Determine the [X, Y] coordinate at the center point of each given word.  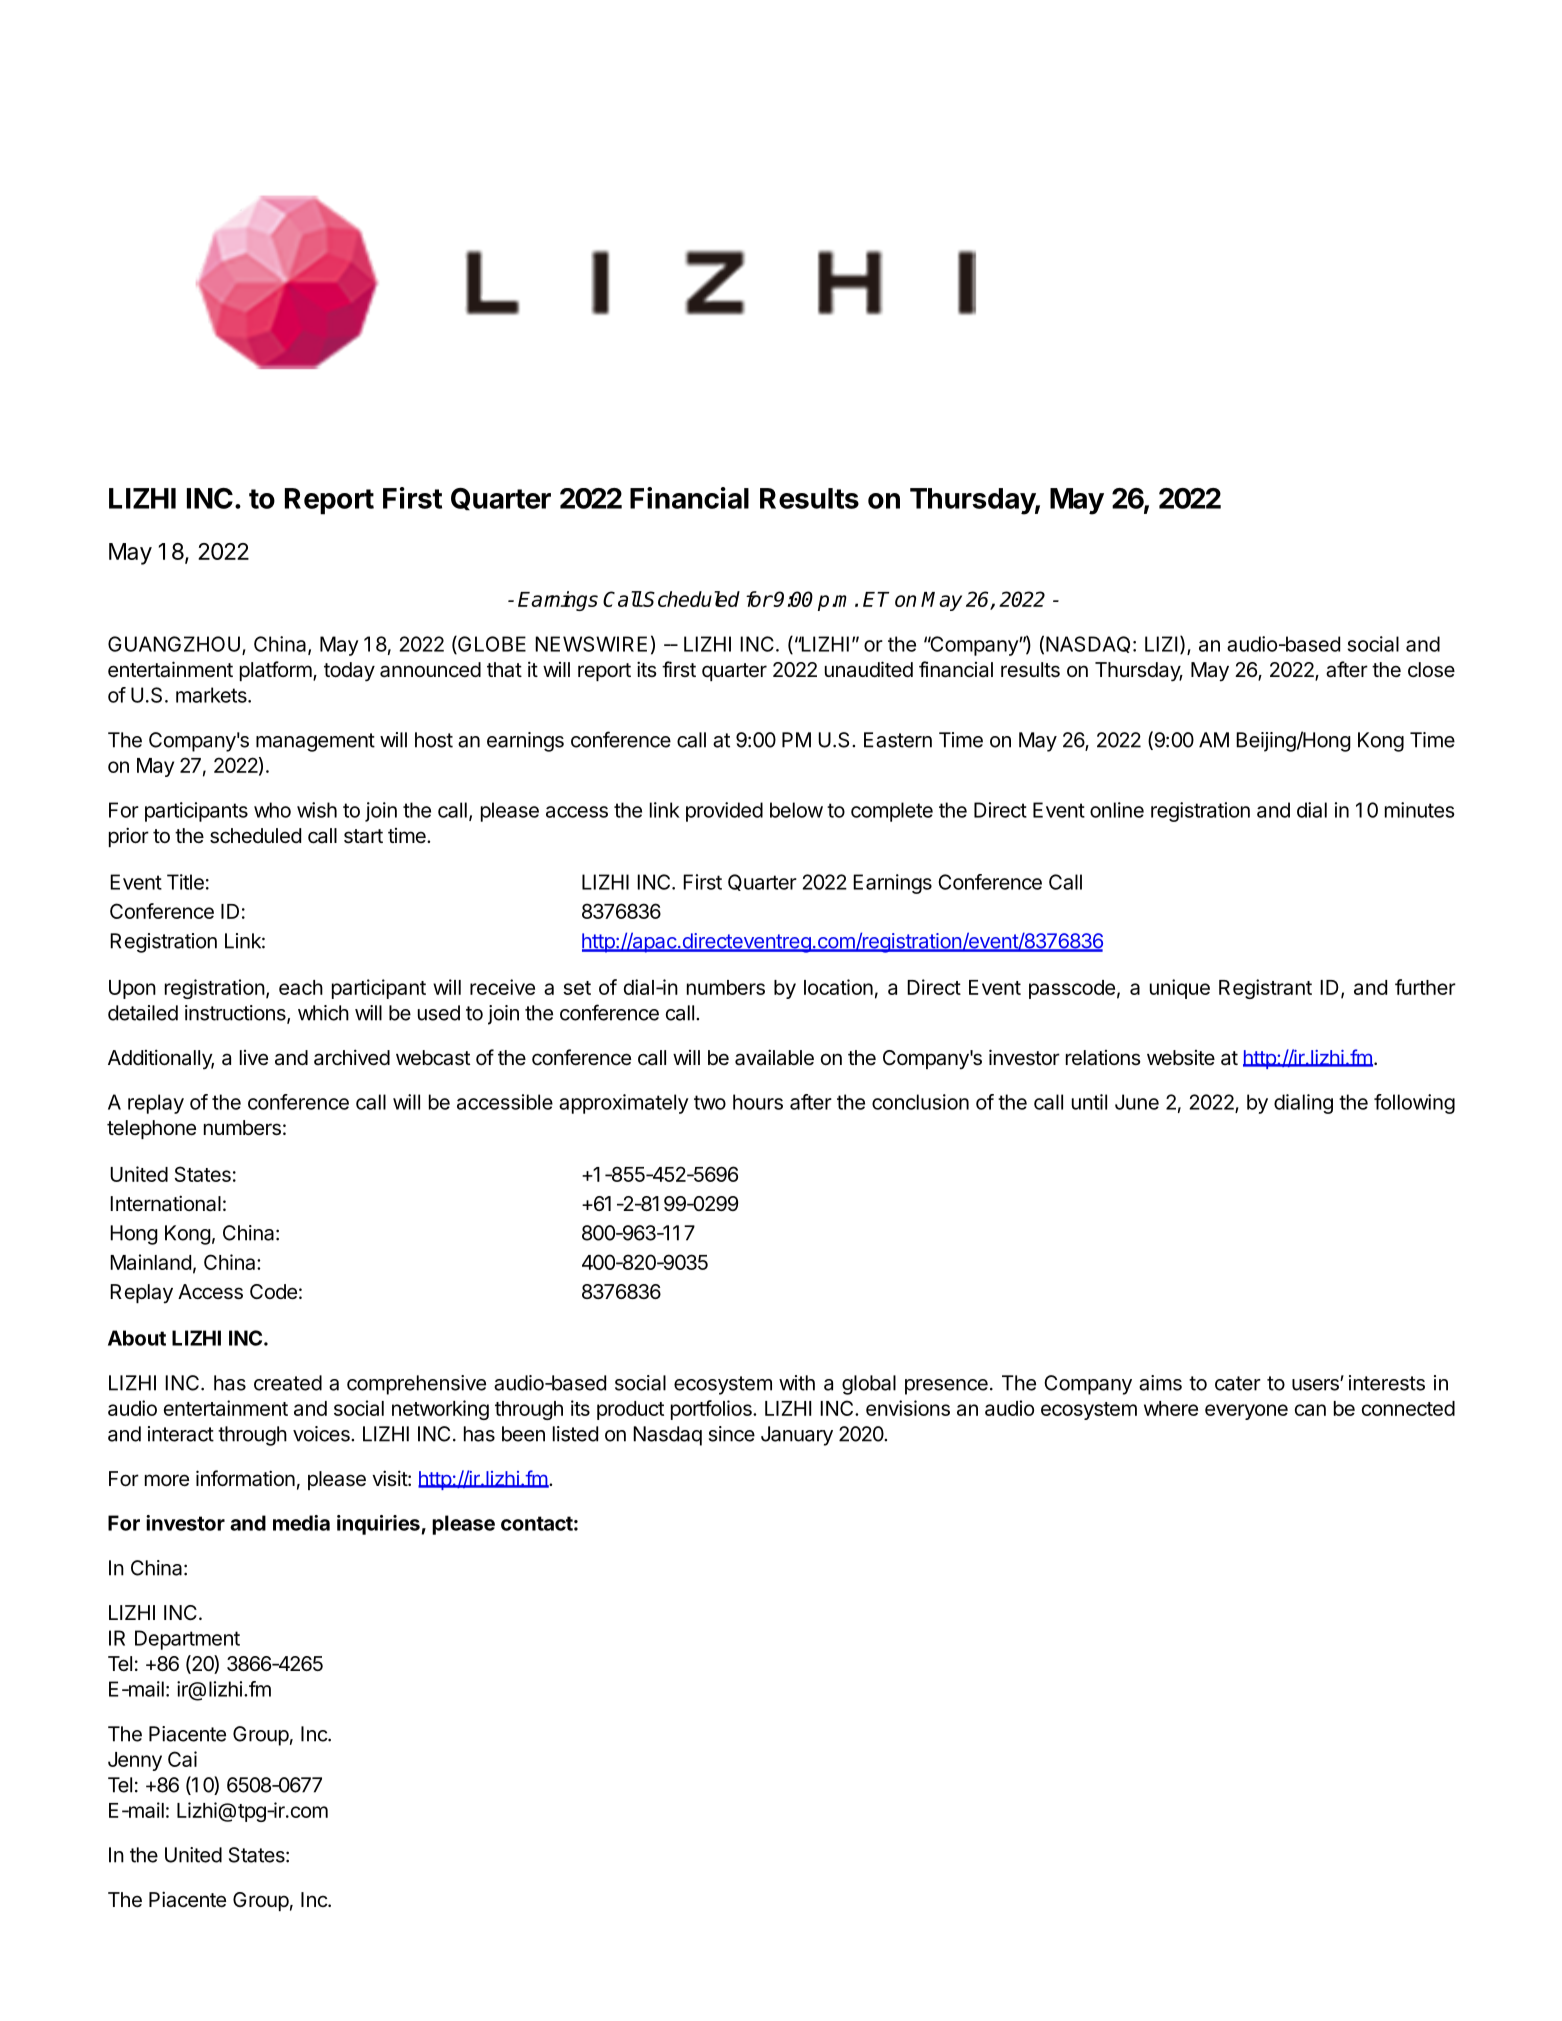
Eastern [898, 740]
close [1431, 670]
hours [758, 1102]
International [165, 1203]
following [1414, 1104]
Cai [182, 1759]
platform [276, 671]
